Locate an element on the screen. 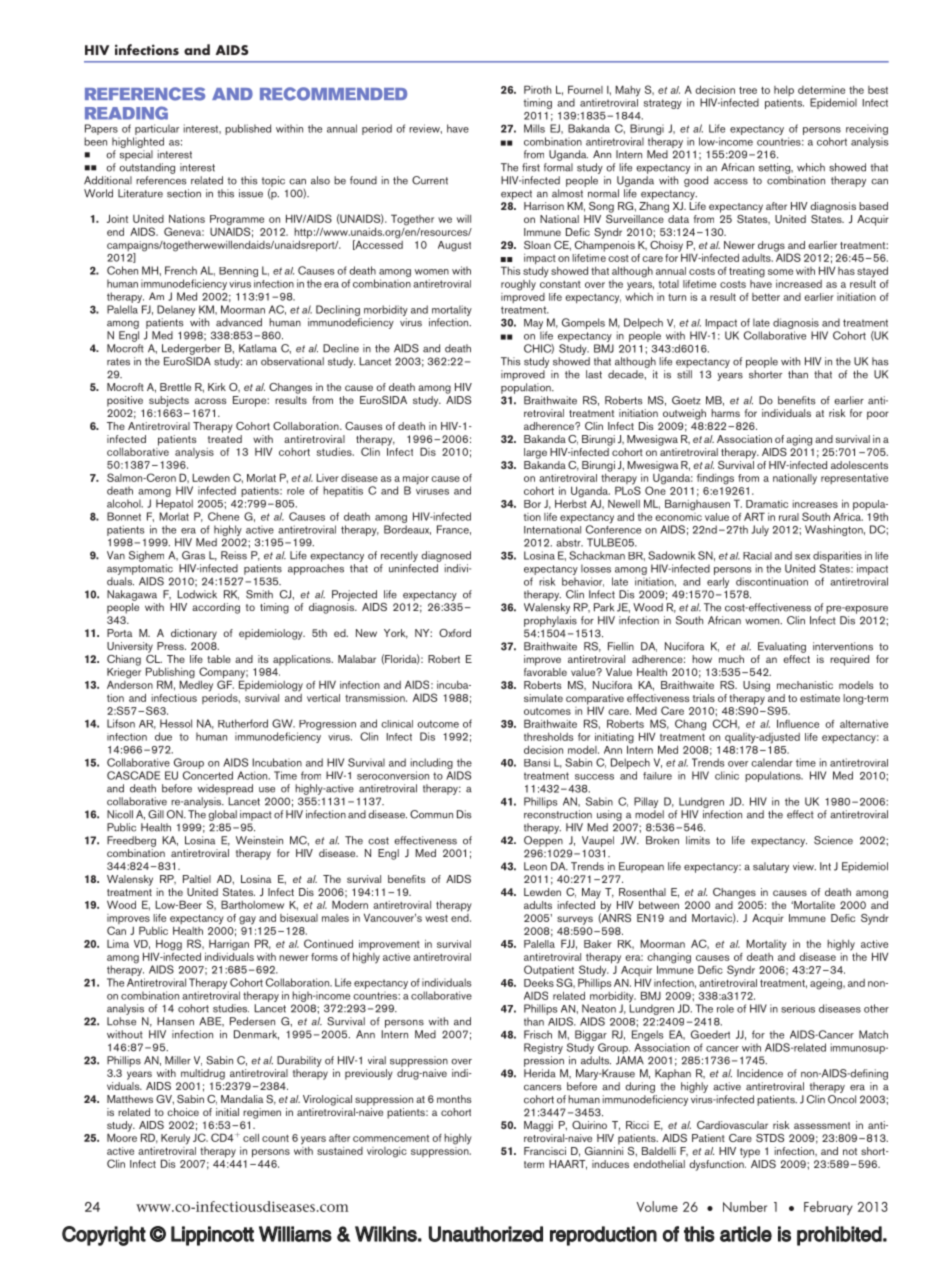  Mills is located at coordinates (534, 128).
